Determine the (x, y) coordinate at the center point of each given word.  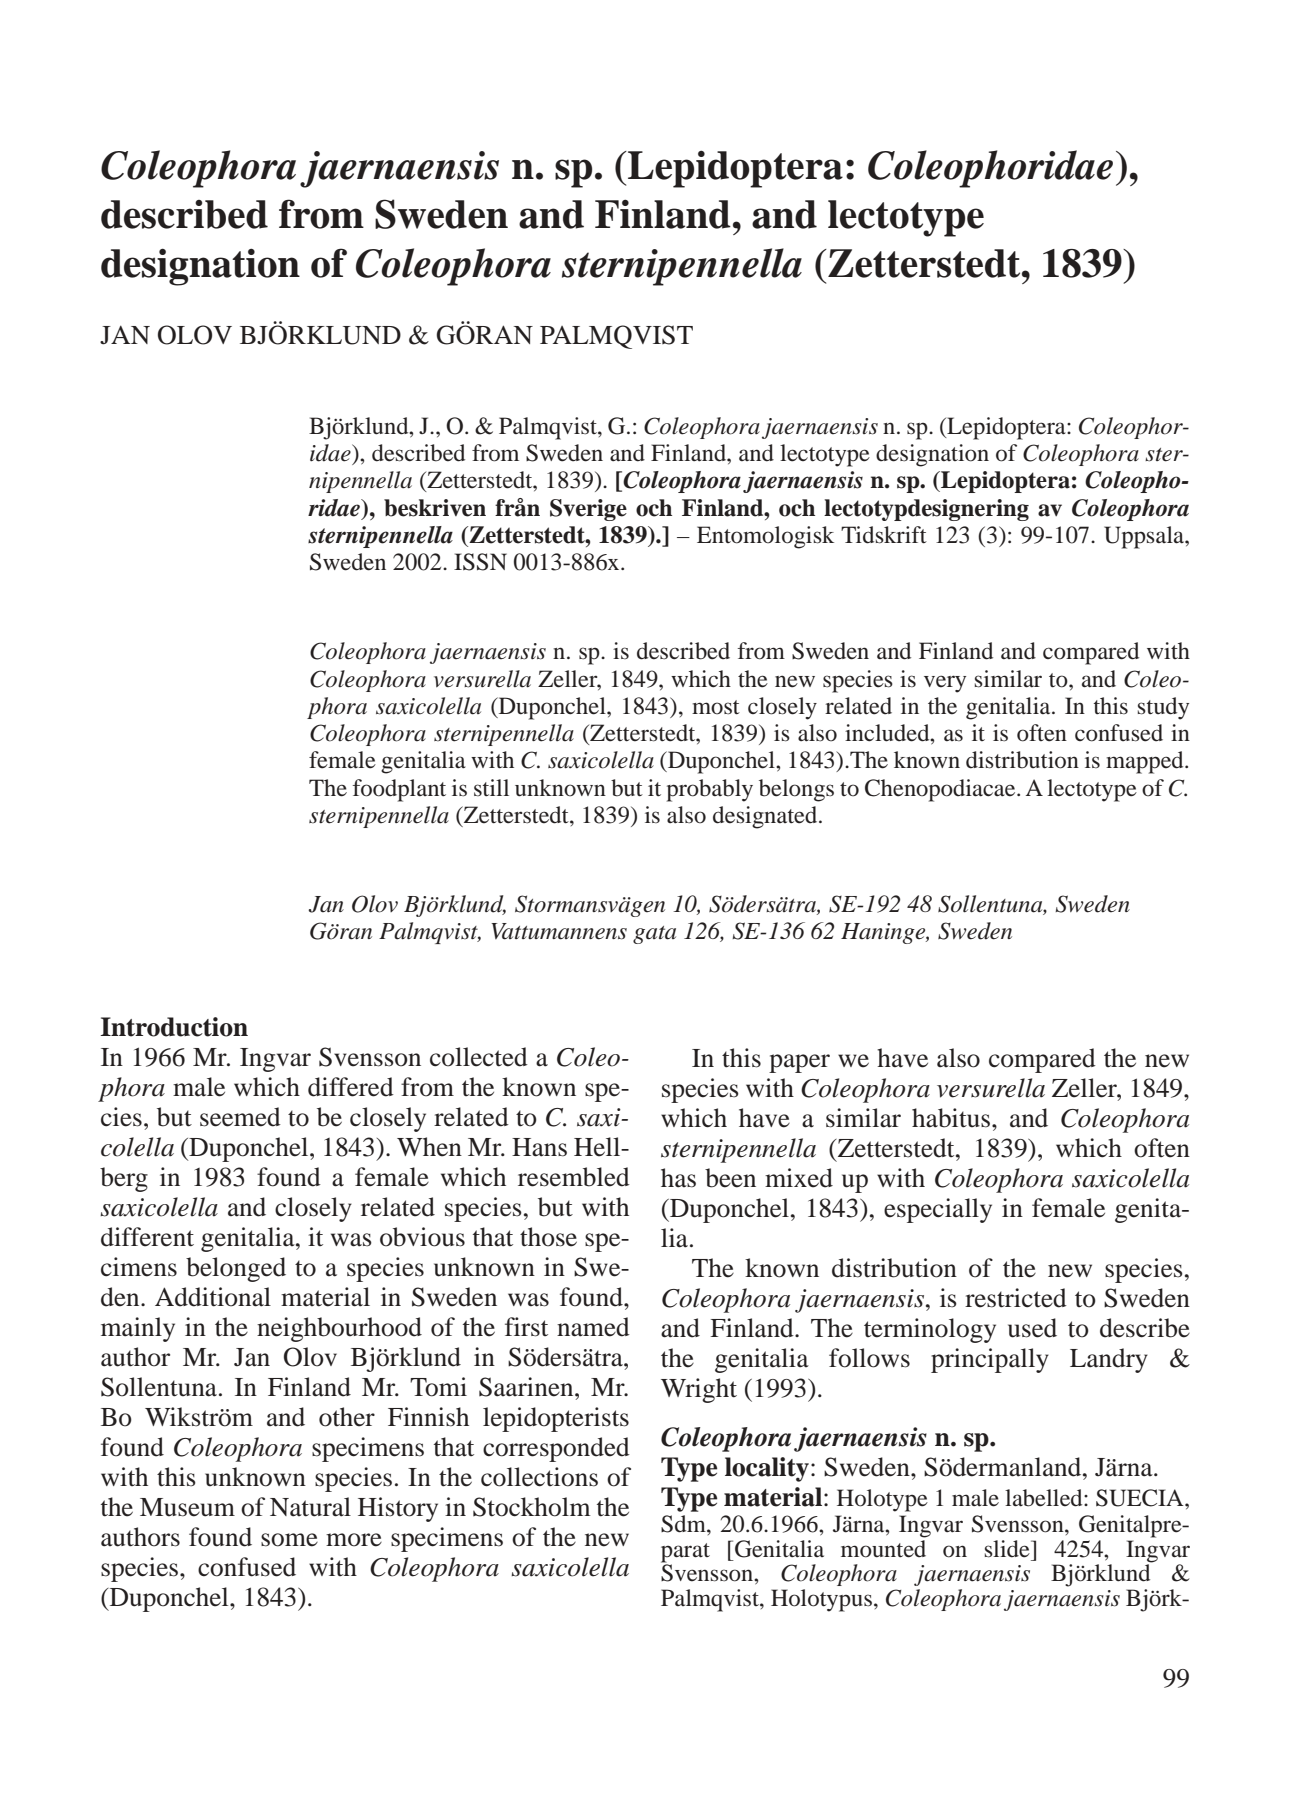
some (289, 1540)
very (945, 684)
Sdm (684, 1524)
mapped (1146, 762)
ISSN (480, 562)
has (678, 1178)
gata (654, 935)
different (147, 1237)
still (491, 787)
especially (938, 1210)
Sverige (588, 510)
